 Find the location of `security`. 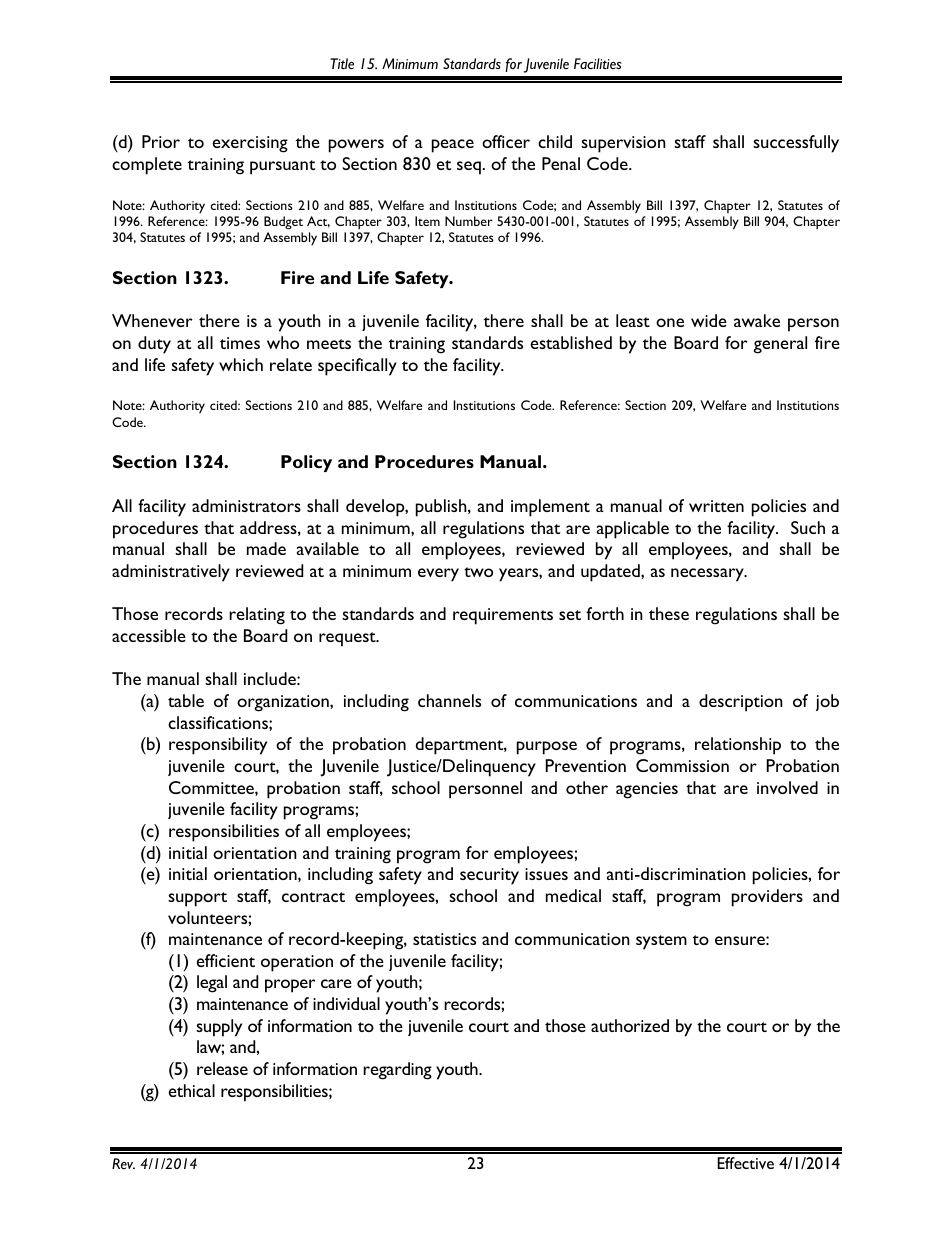

security is located at coordinates (489, 876).
